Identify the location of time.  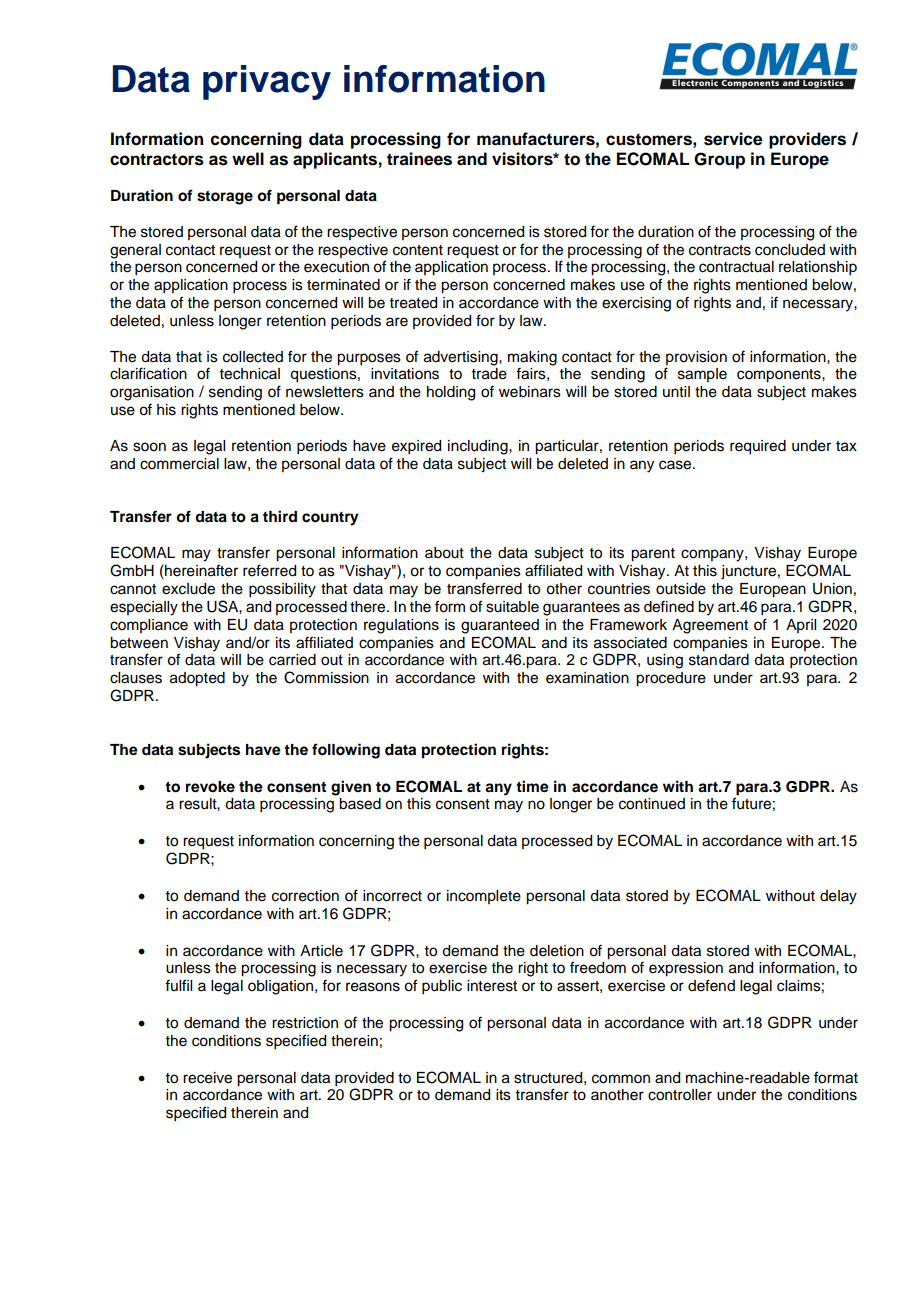
(532, 786).
